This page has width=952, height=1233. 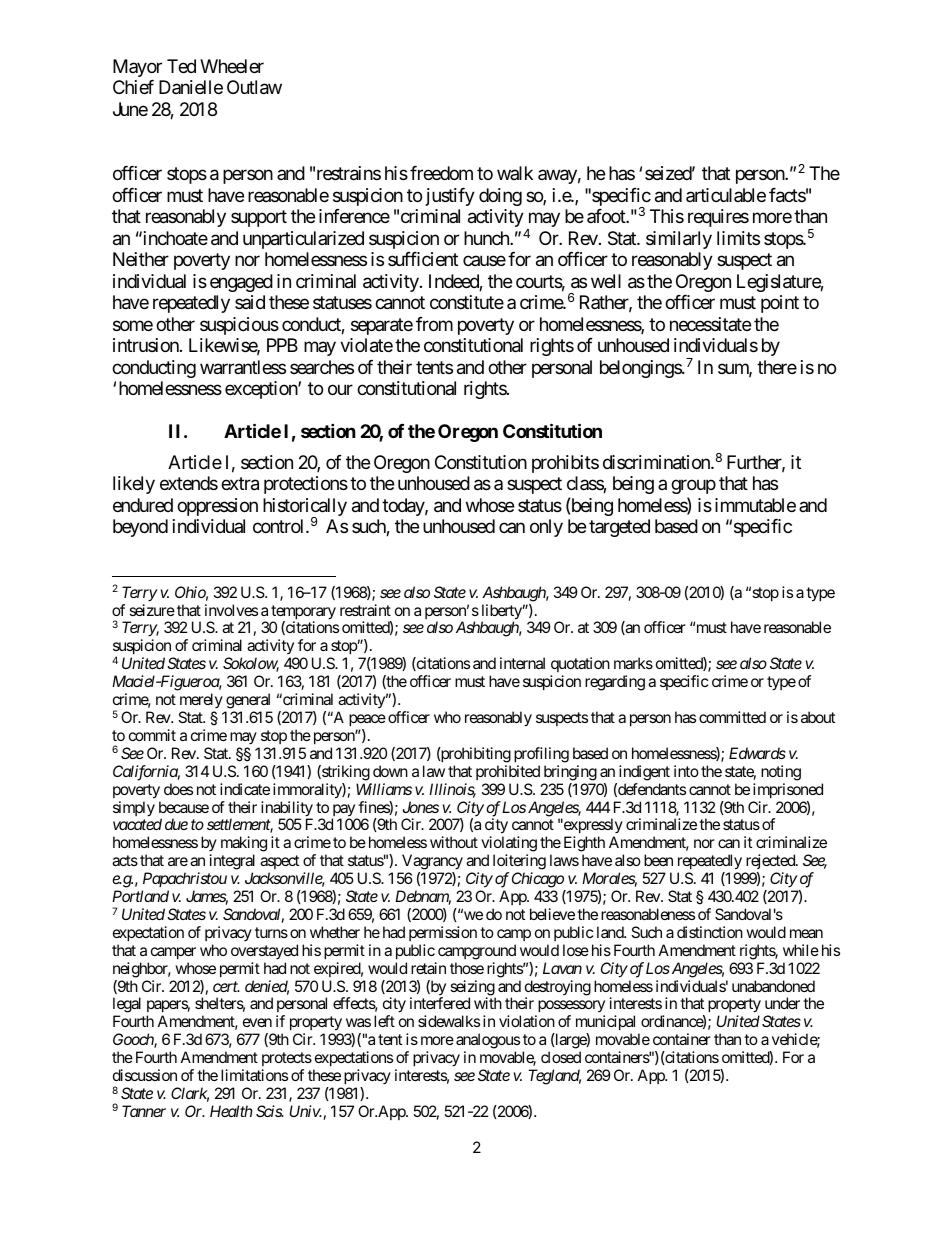 What do you see at coordinates (191, 87) in the page?
I see `Danielle` at bounding box center [191, 87].
